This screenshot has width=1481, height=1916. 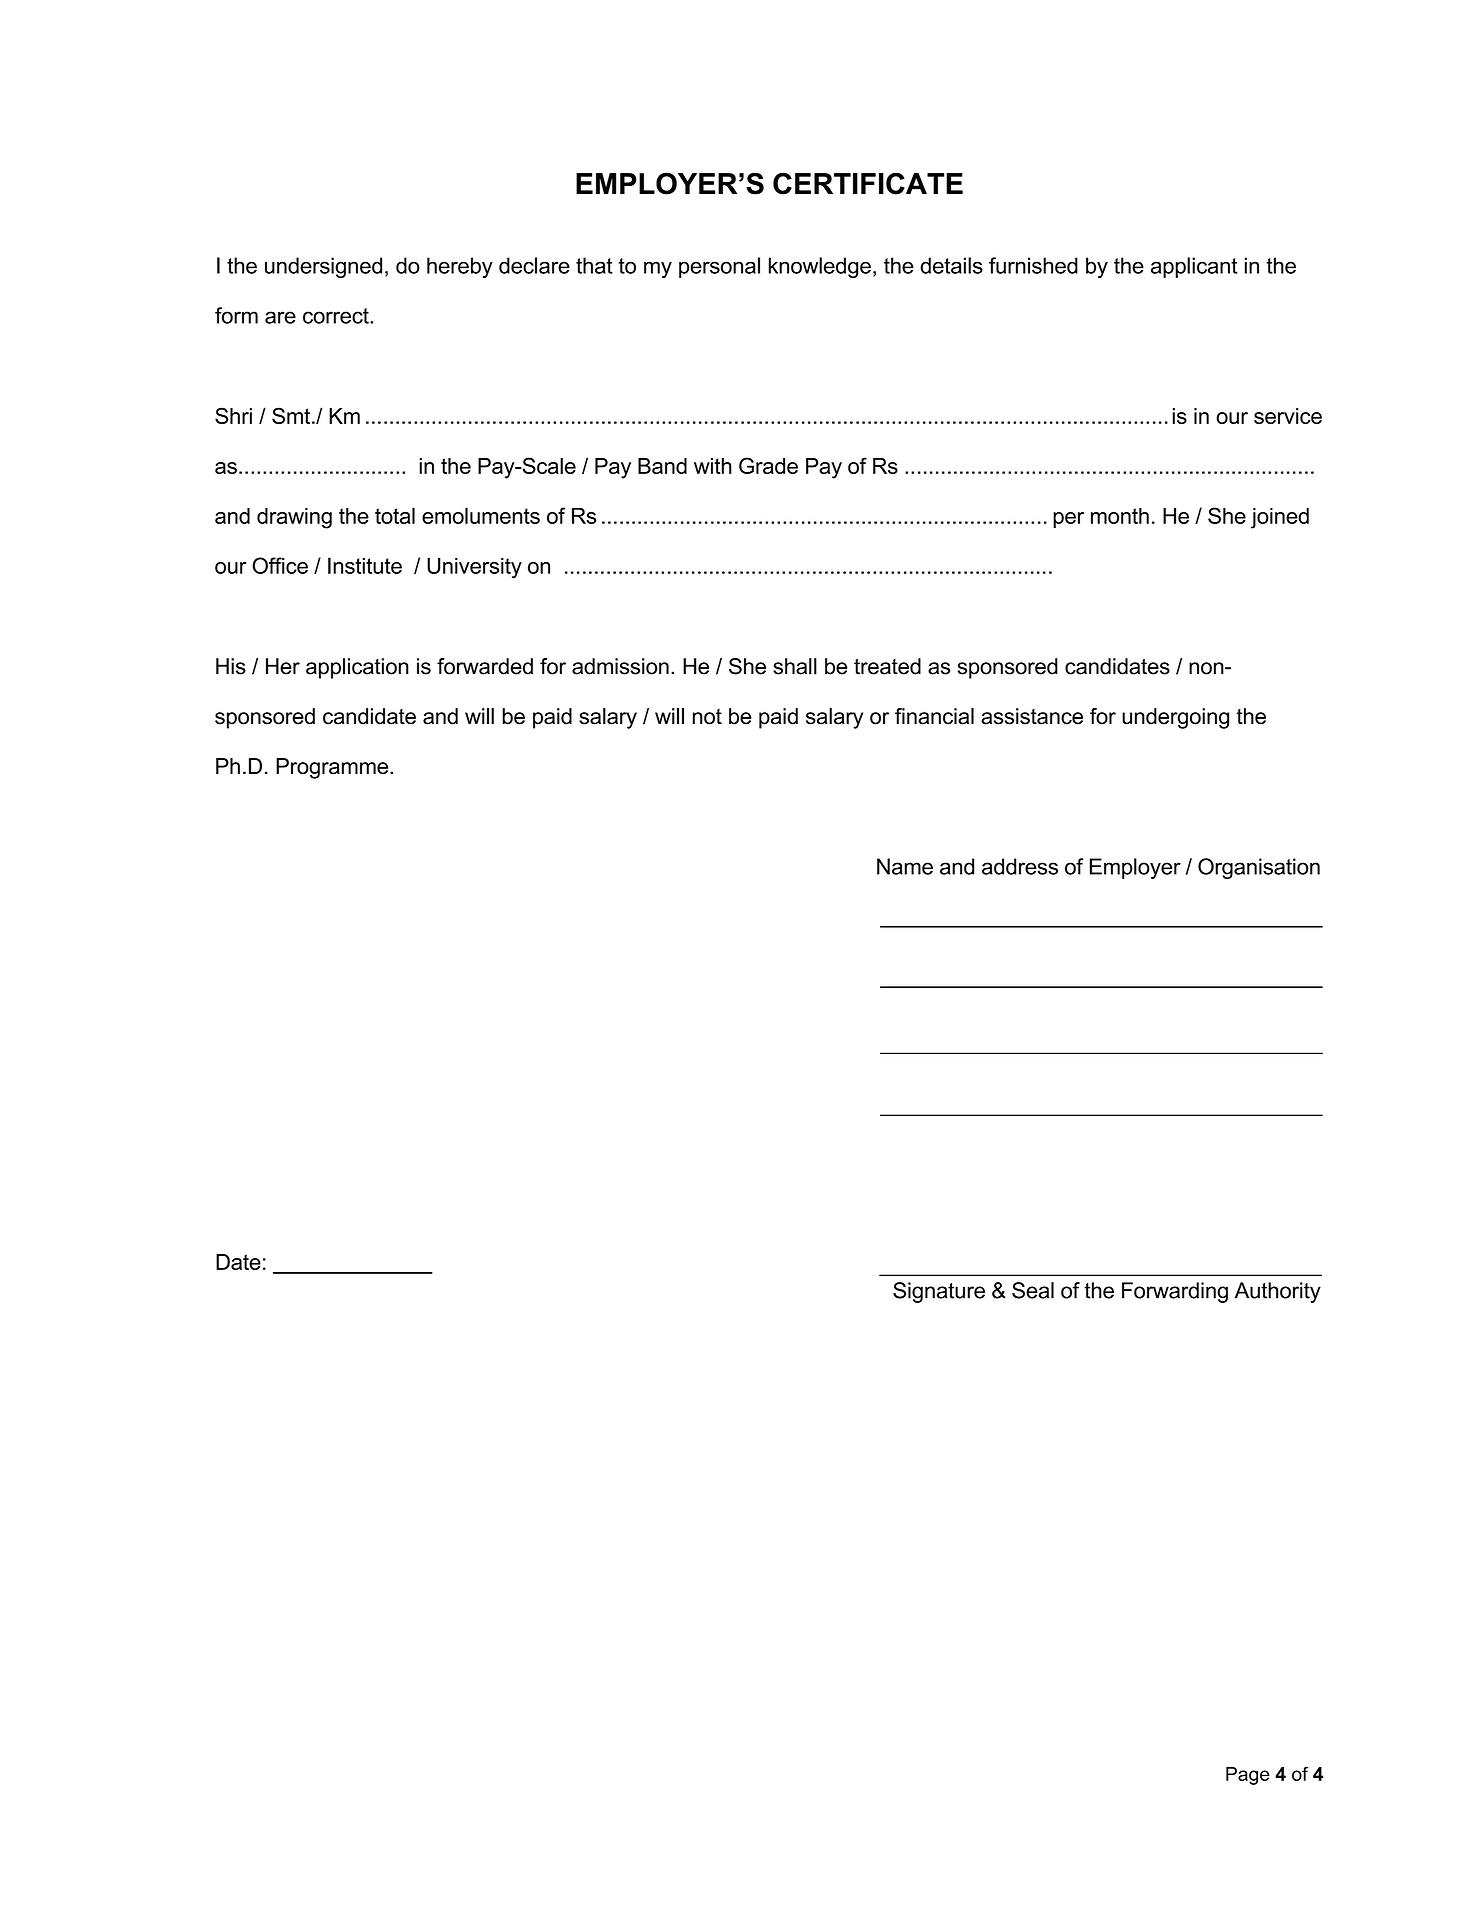 What do you see at coordinates (323, 267) in the screenshot?
I see `undersigned` at bounding box center [323, 267].
